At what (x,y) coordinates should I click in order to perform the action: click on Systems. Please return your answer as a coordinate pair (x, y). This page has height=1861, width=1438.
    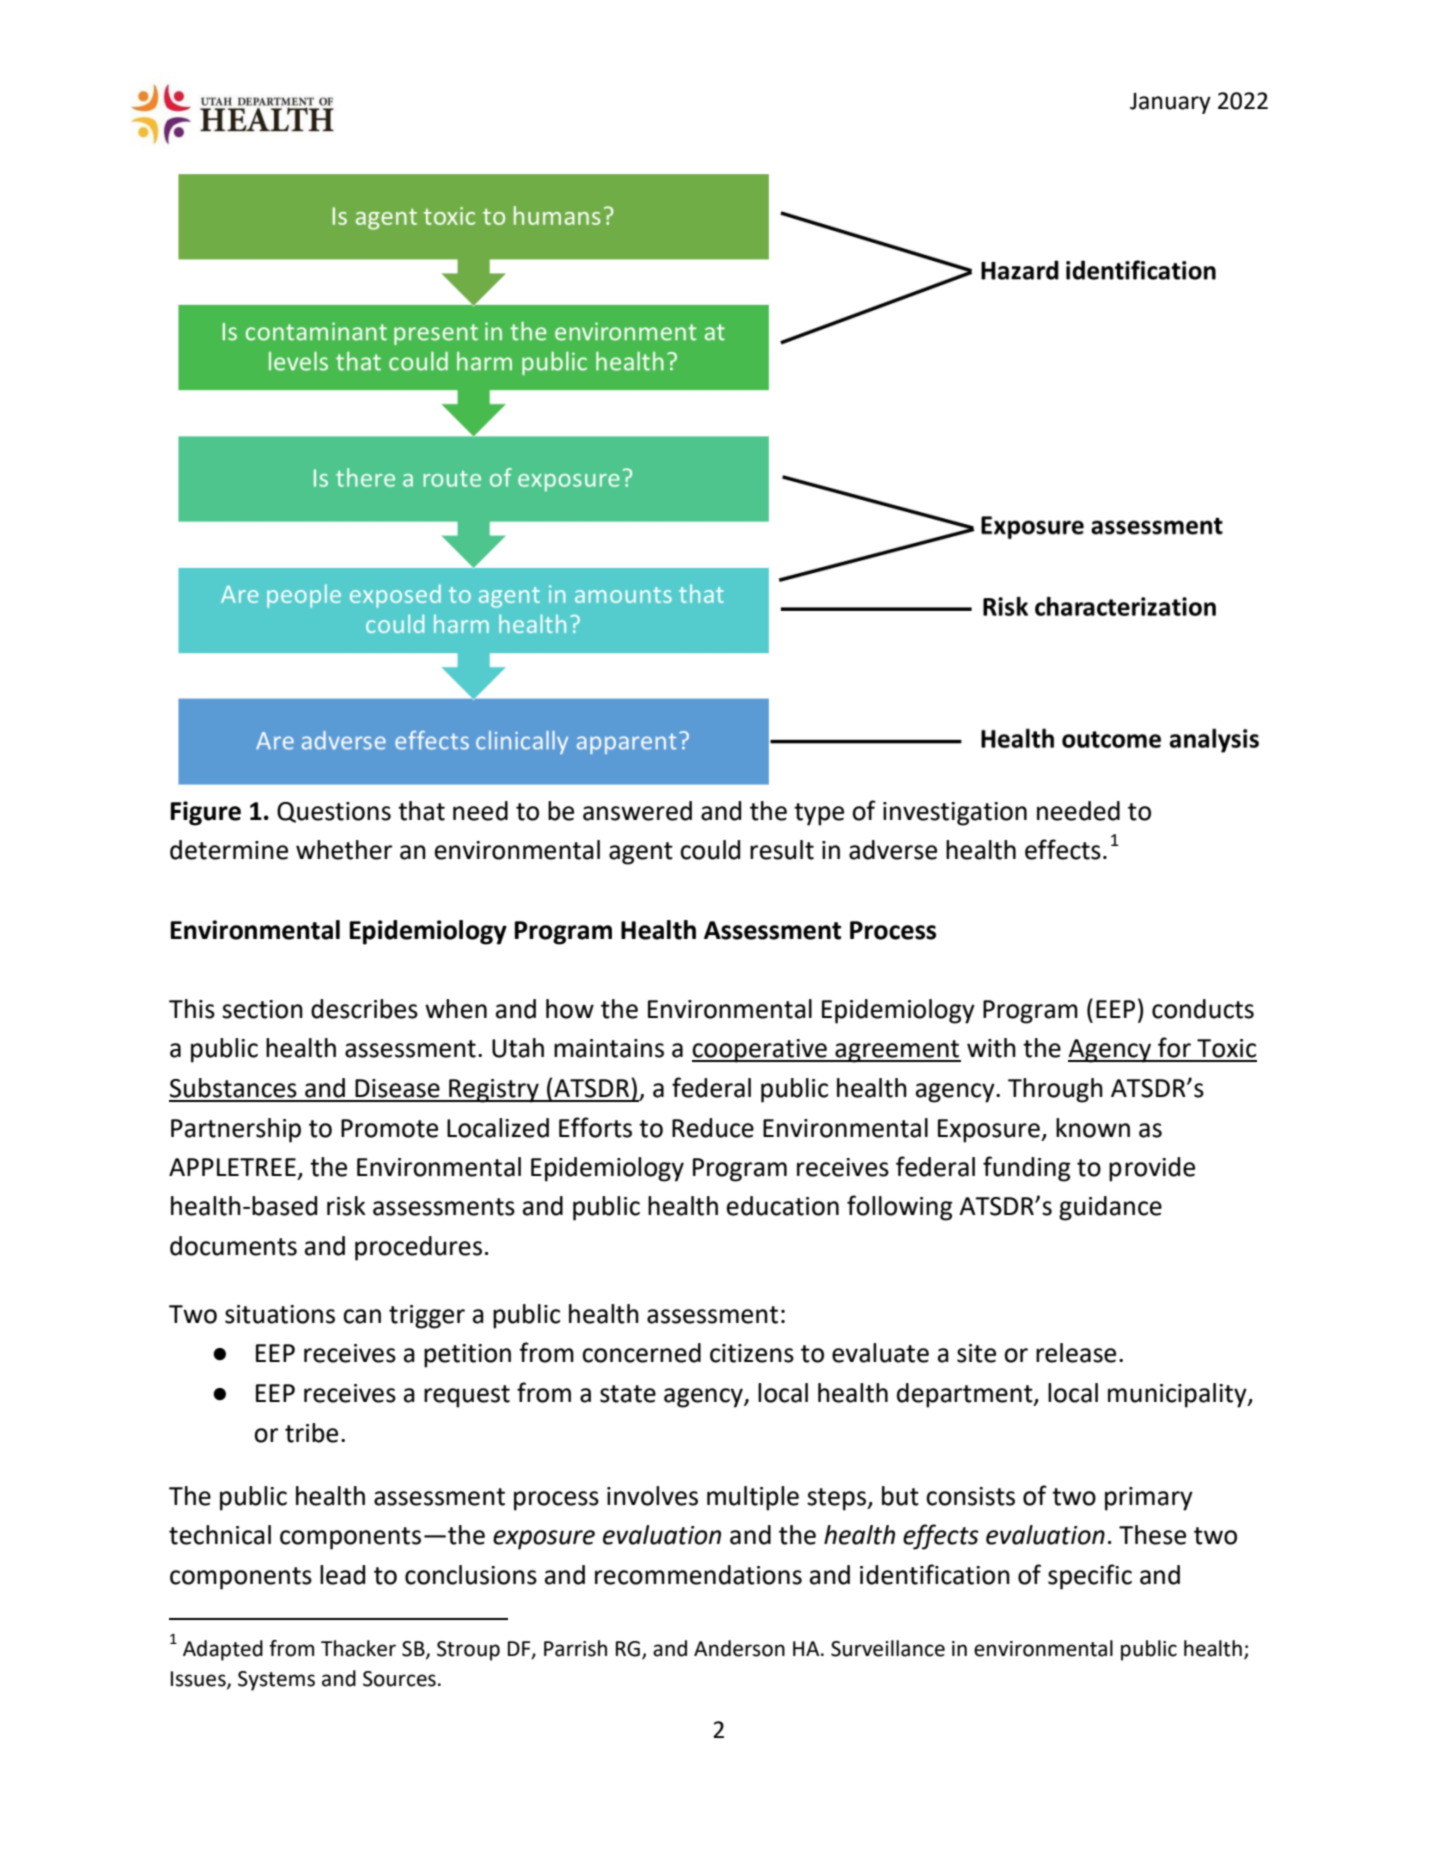
    Looking at the image, I should click on (276, 1681).
